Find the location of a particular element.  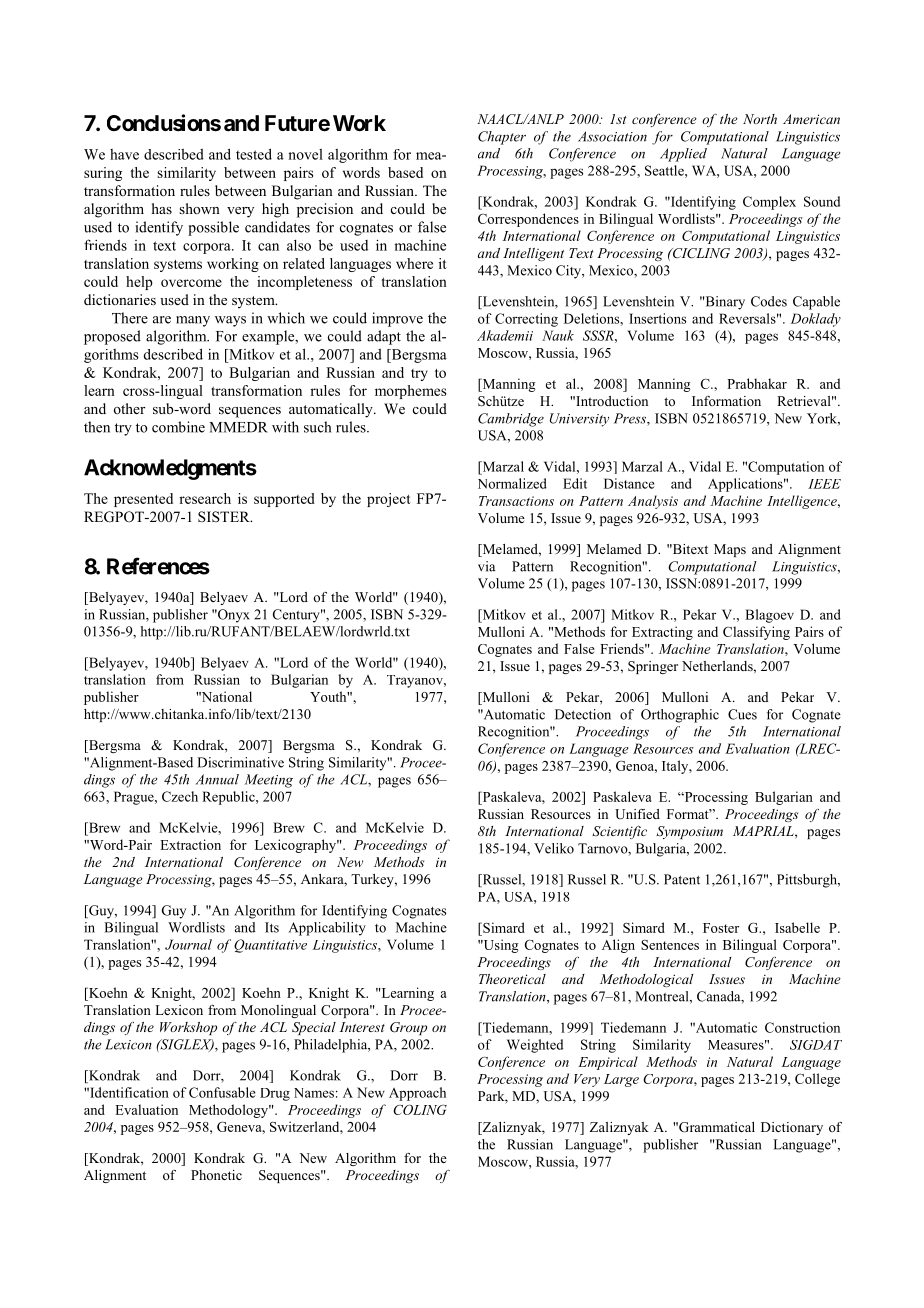

research is located at coordinates (205, 498).
